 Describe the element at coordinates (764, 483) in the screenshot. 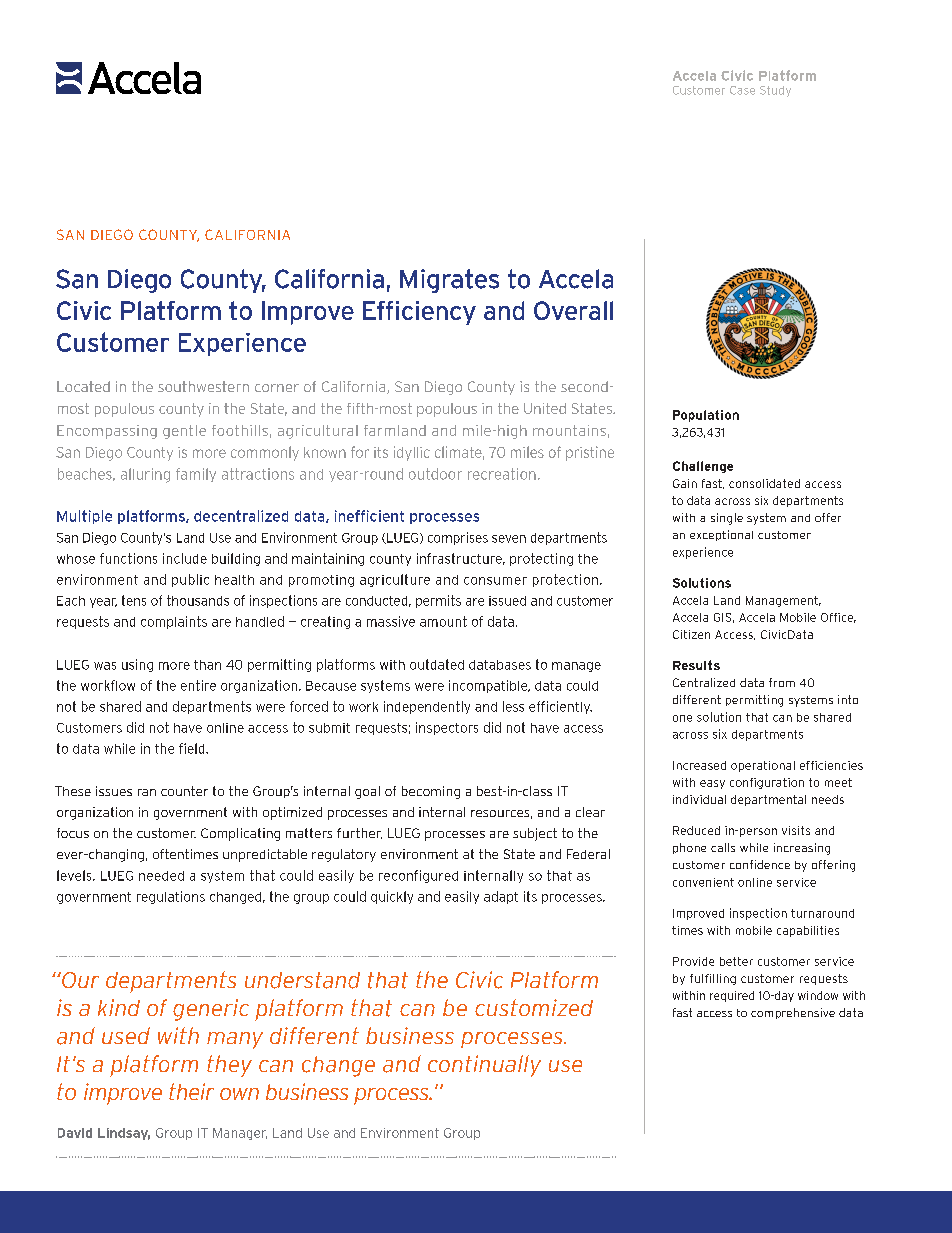

I see `consolidated` at that location.
